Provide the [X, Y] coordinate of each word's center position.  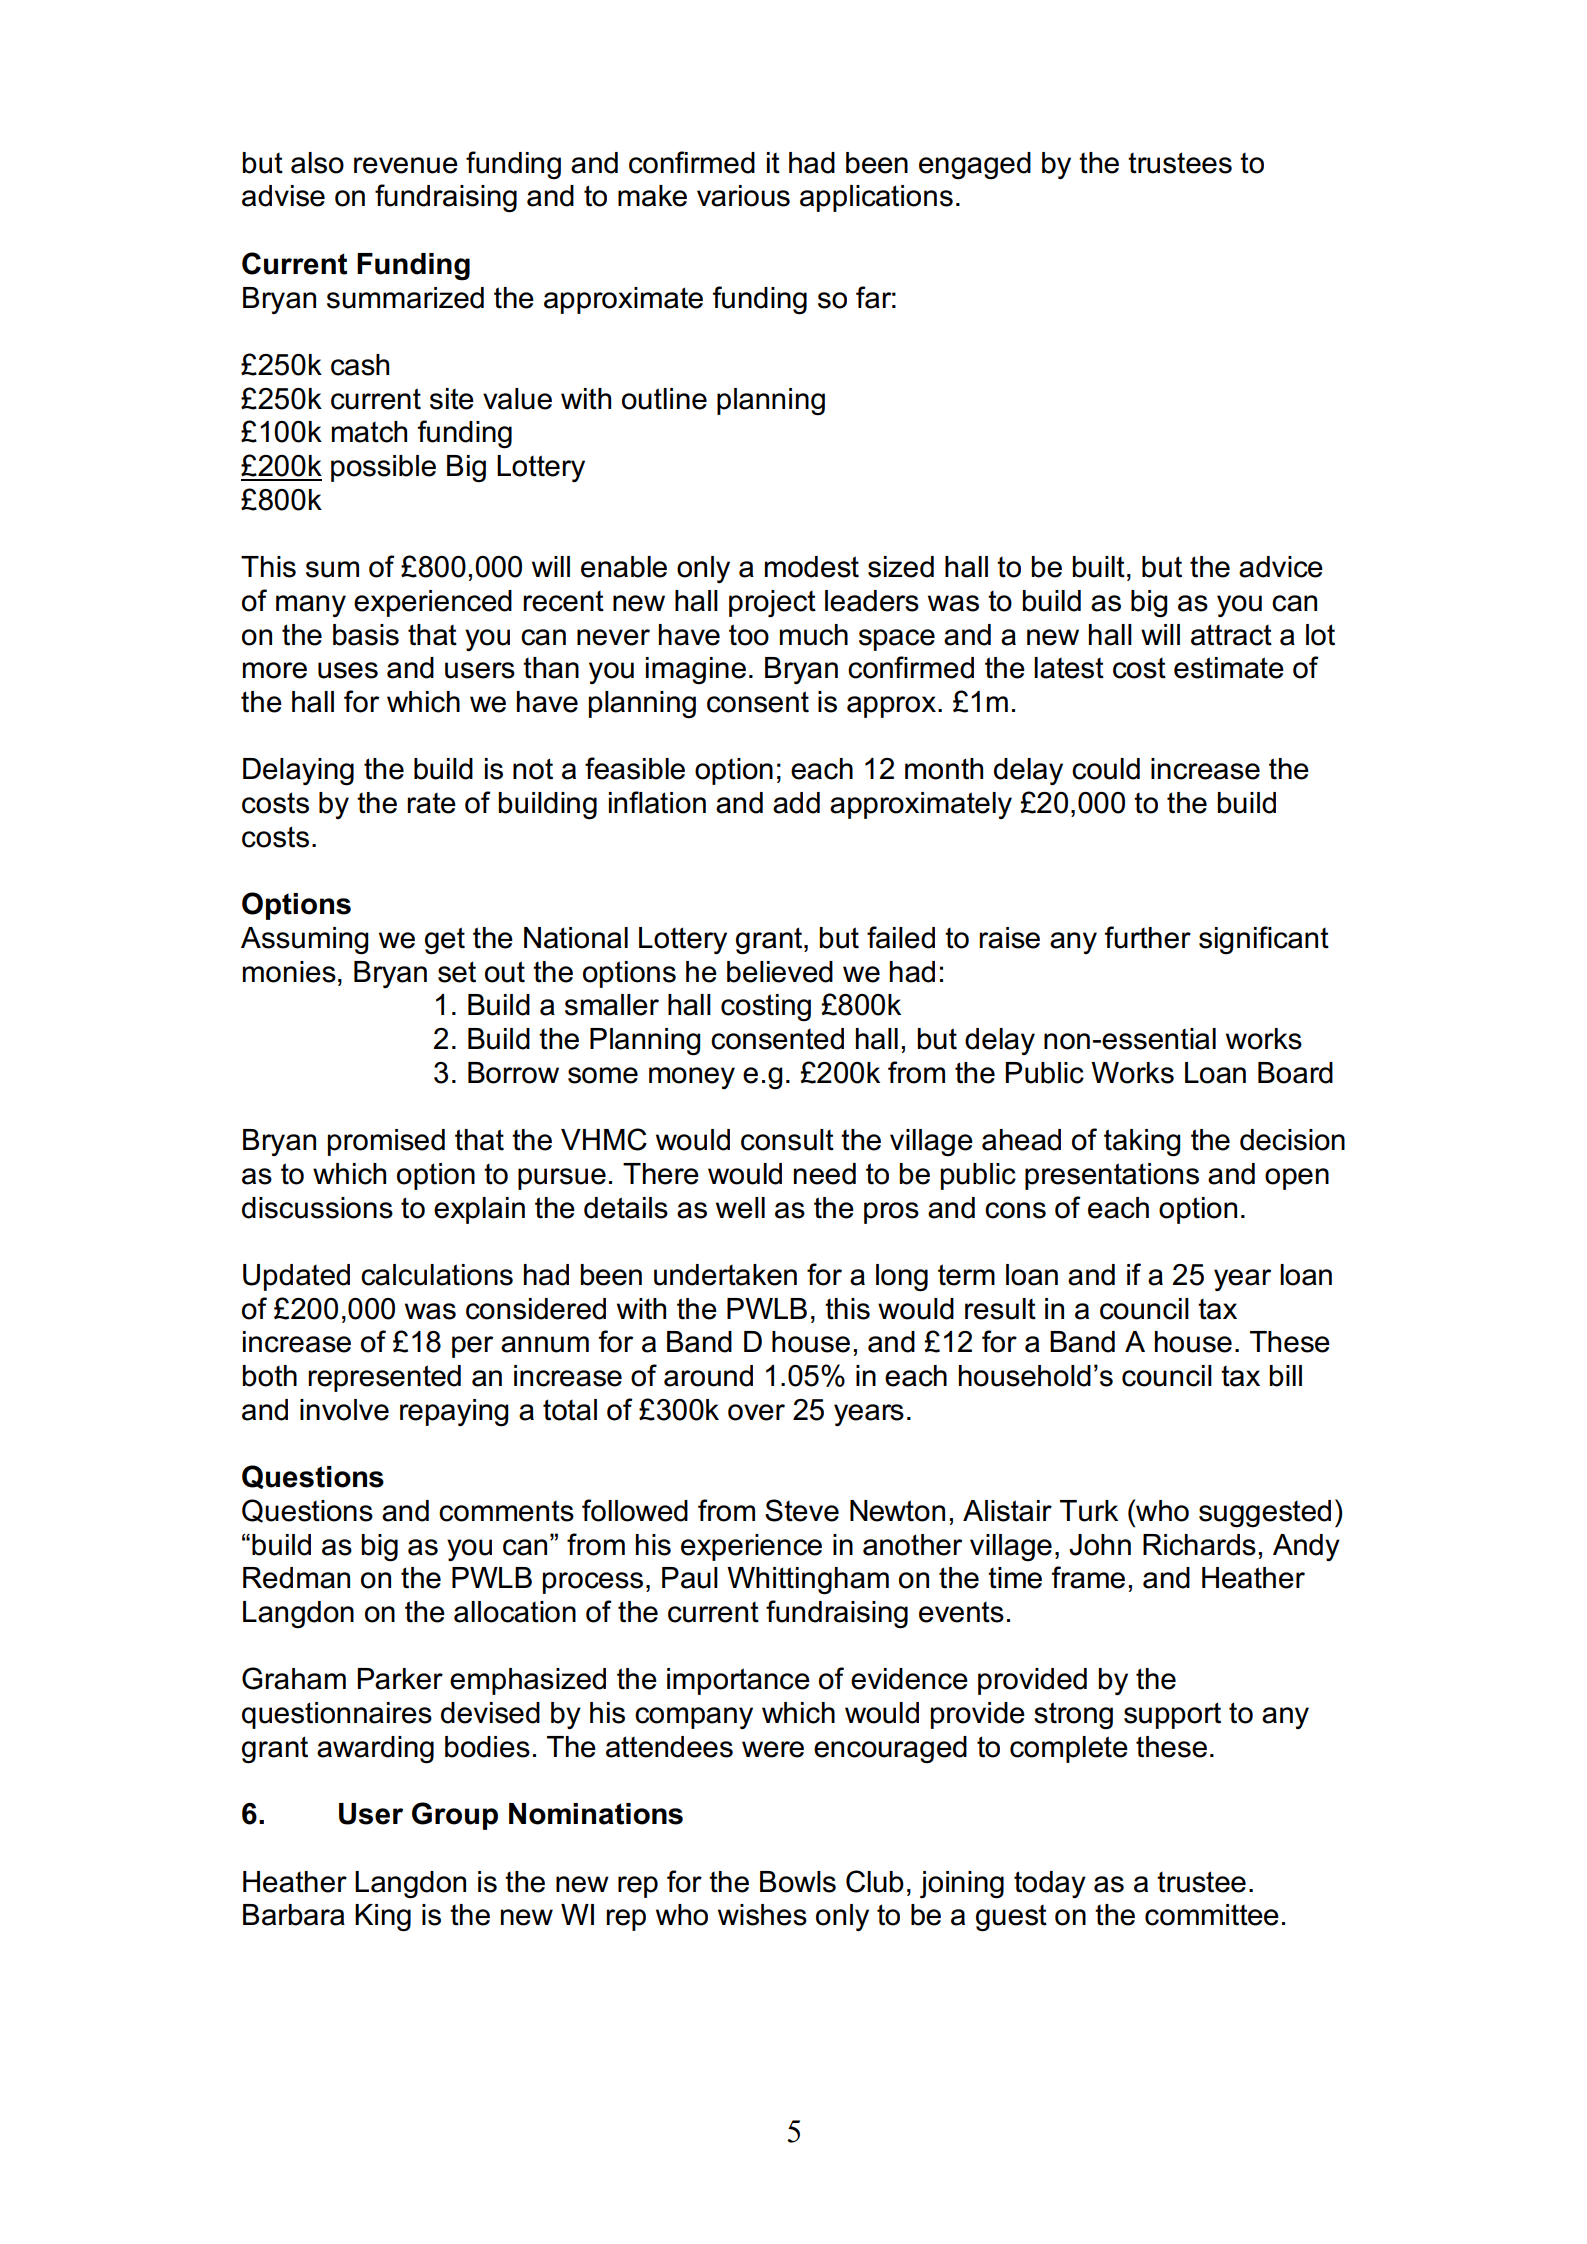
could [1106, 769]
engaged [975, 166]
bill [1285, 1376]
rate [431, 803]
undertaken [725, 1275]
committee [1212, 1915]
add [796, 803]
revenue [406, 165]
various [743, 196]
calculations [437, 1275]
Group [455, 1816]
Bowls [798, 1882]
